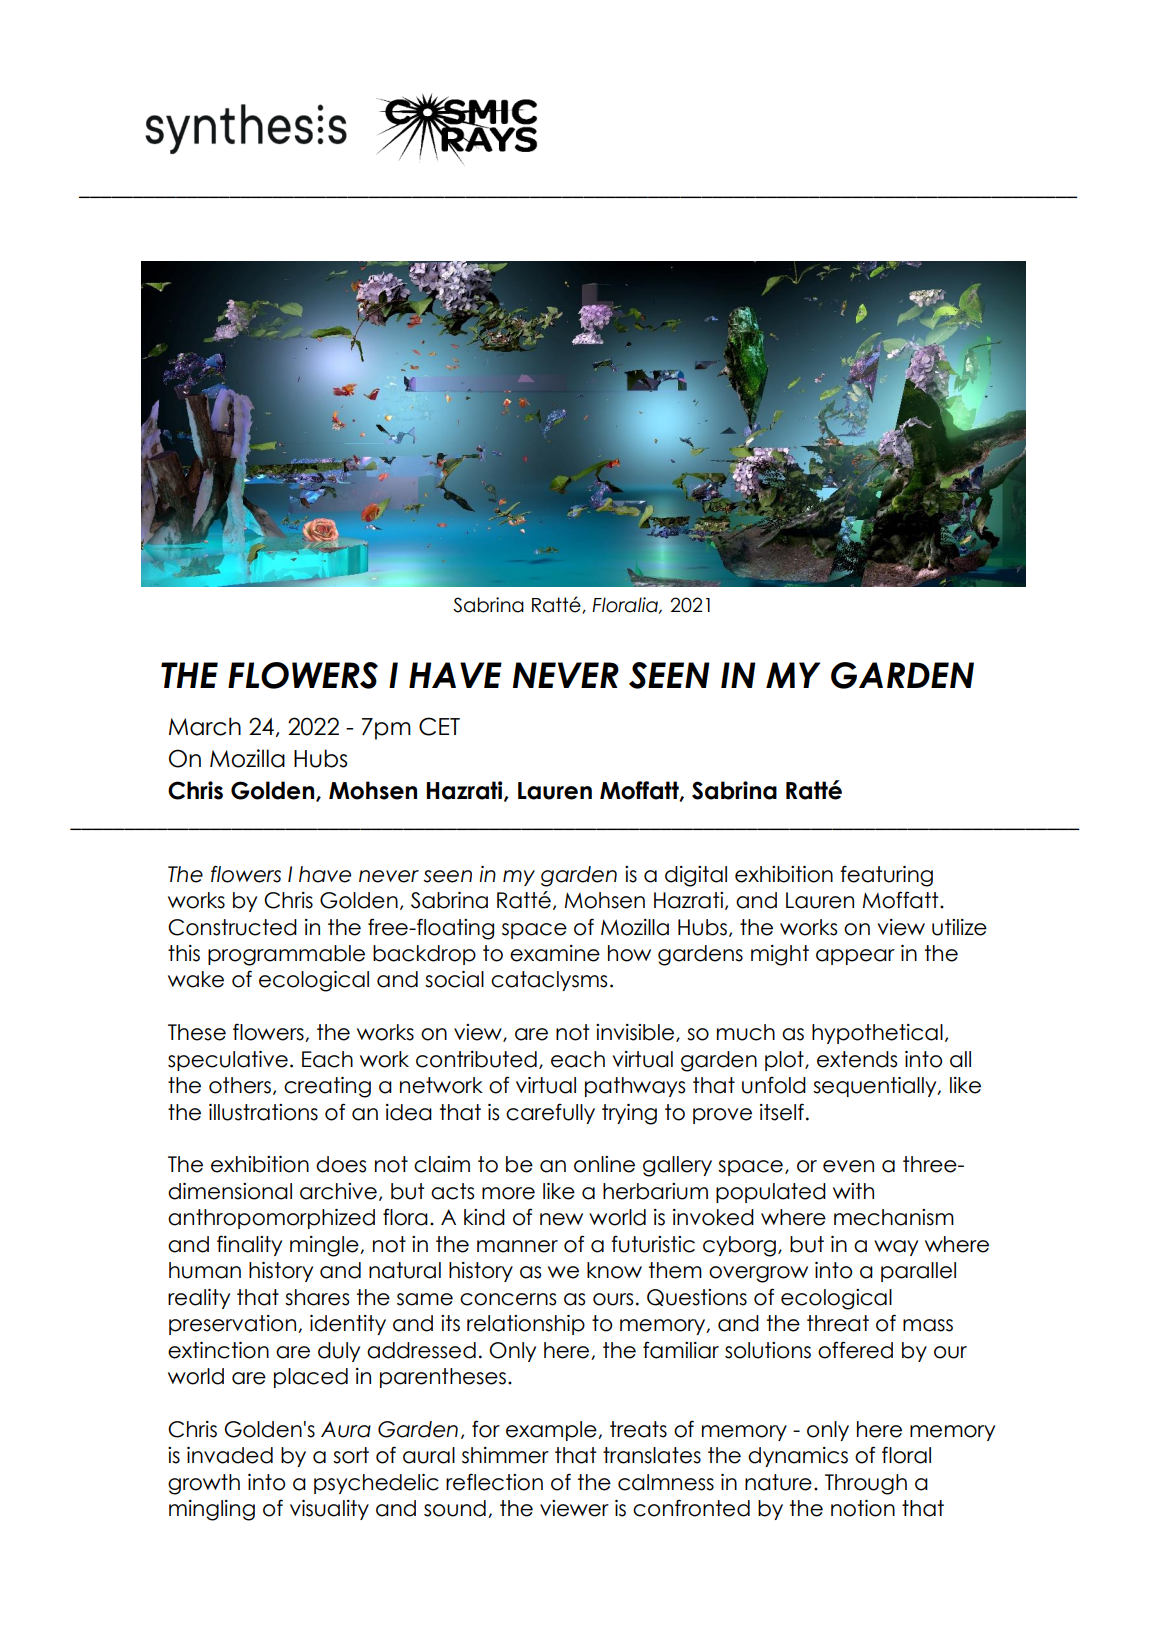 The image size is (1167, 1650). Describe the element at coordinates (263, 1112) in the screenshot. I see `illustrations` at that location.
